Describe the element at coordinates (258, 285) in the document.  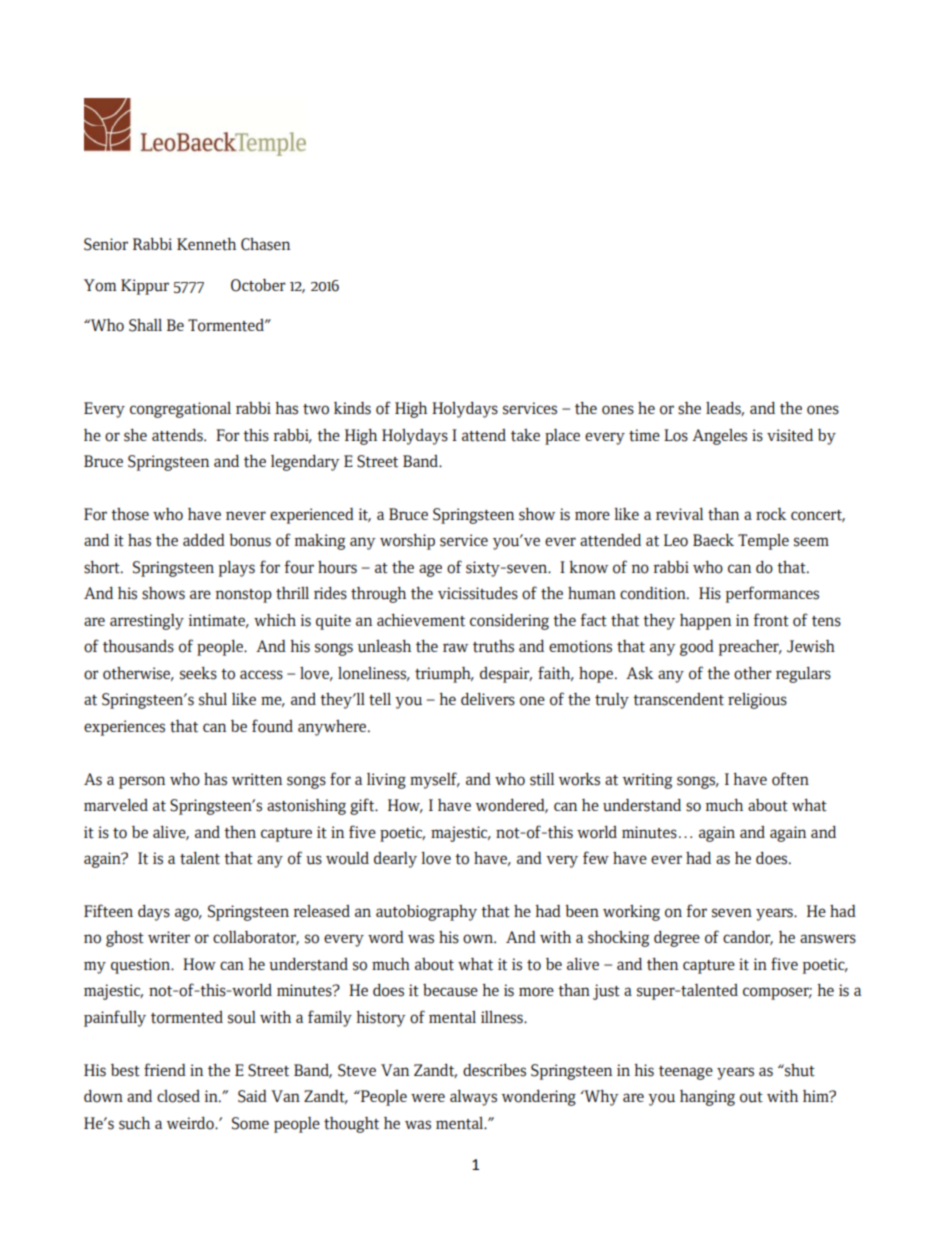
I see `October` at that location.
